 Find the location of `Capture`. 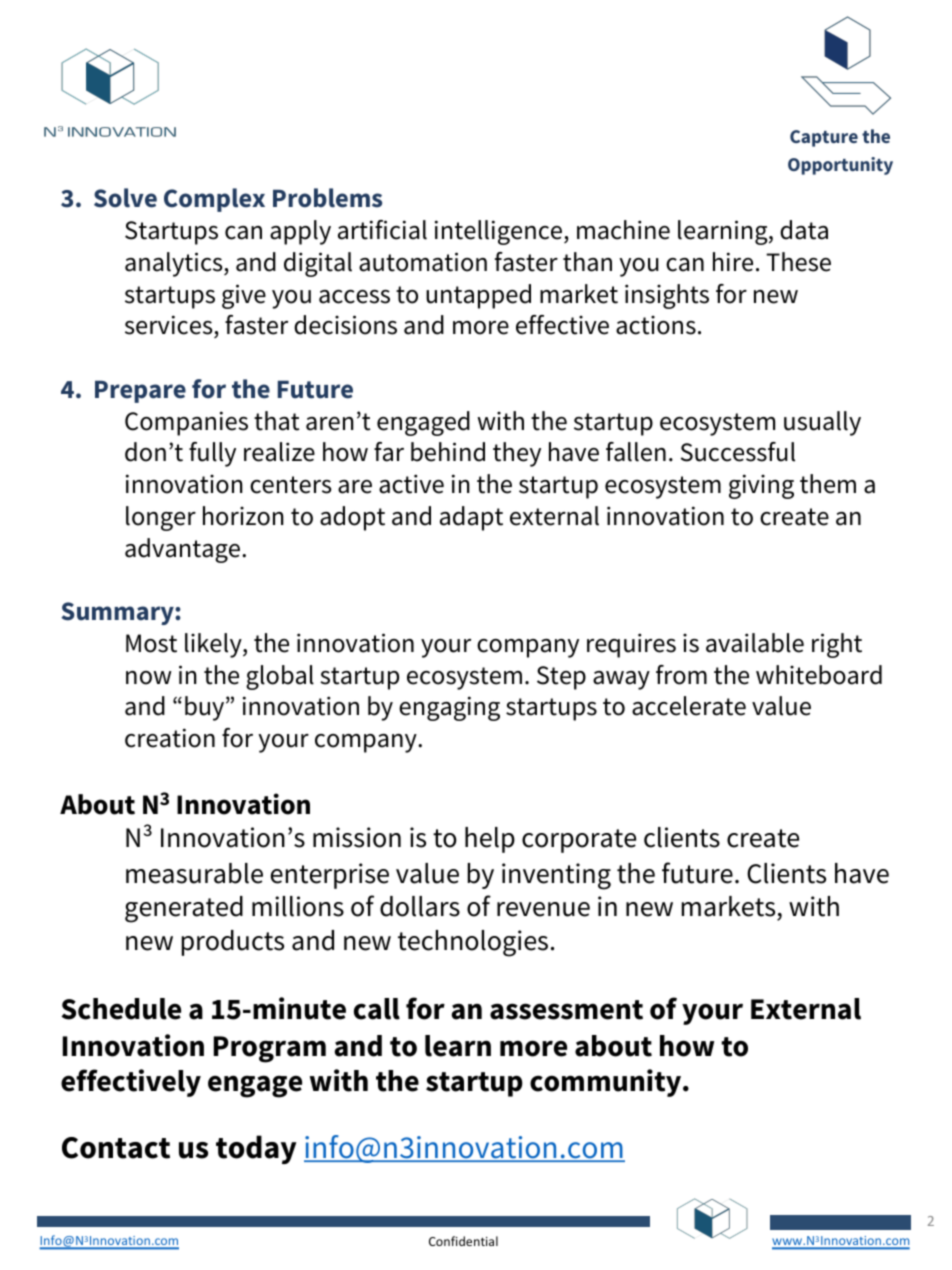

Capture is located at coordinates (824, 138).
